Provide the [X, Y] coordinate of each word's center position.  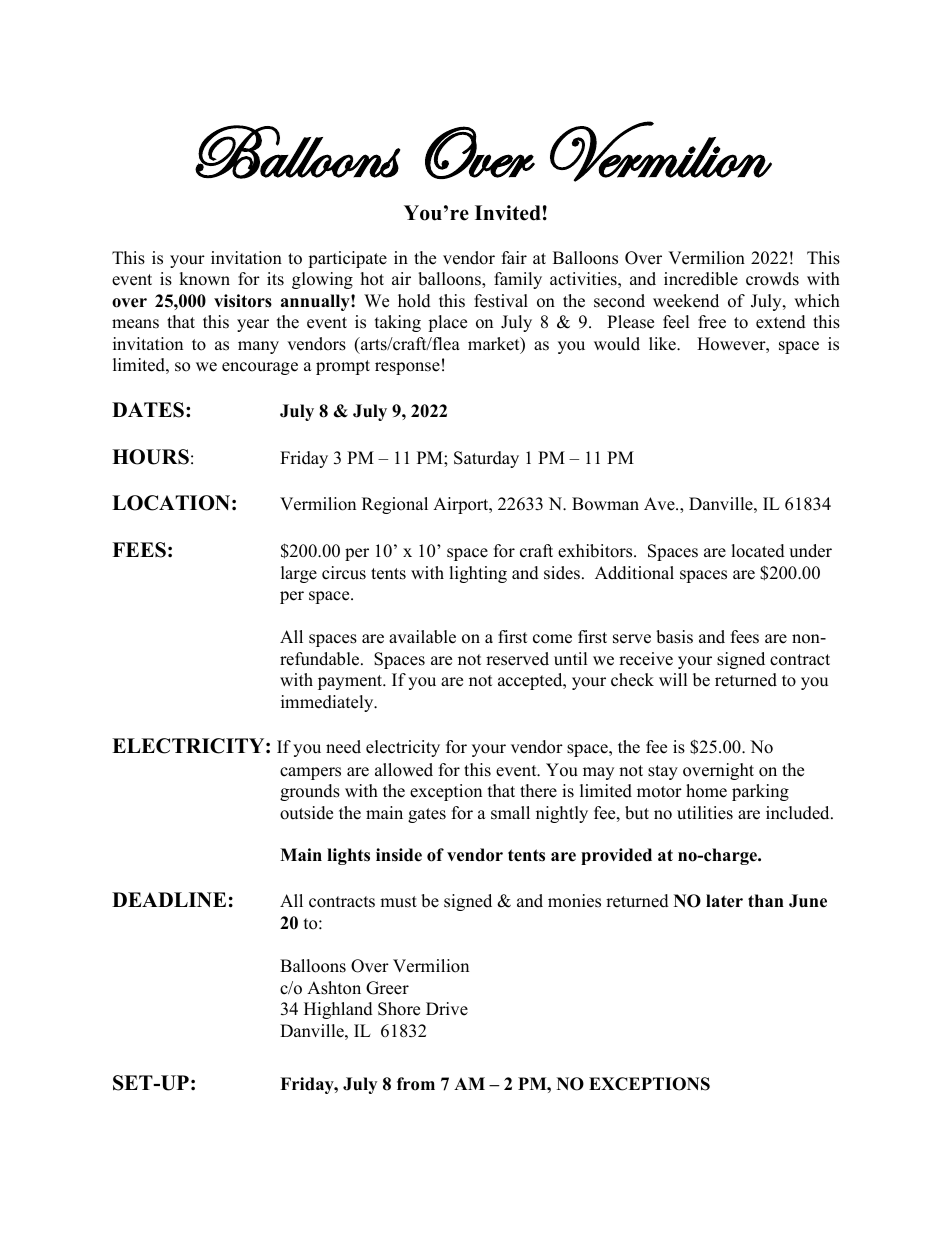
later [724, 901]
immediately [328, 703]
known [204, 279]
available [422, 637]
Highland [338, 1010]
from [416, 1084]
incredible [701, 279]
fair [514, 257]
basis [674, 637]
